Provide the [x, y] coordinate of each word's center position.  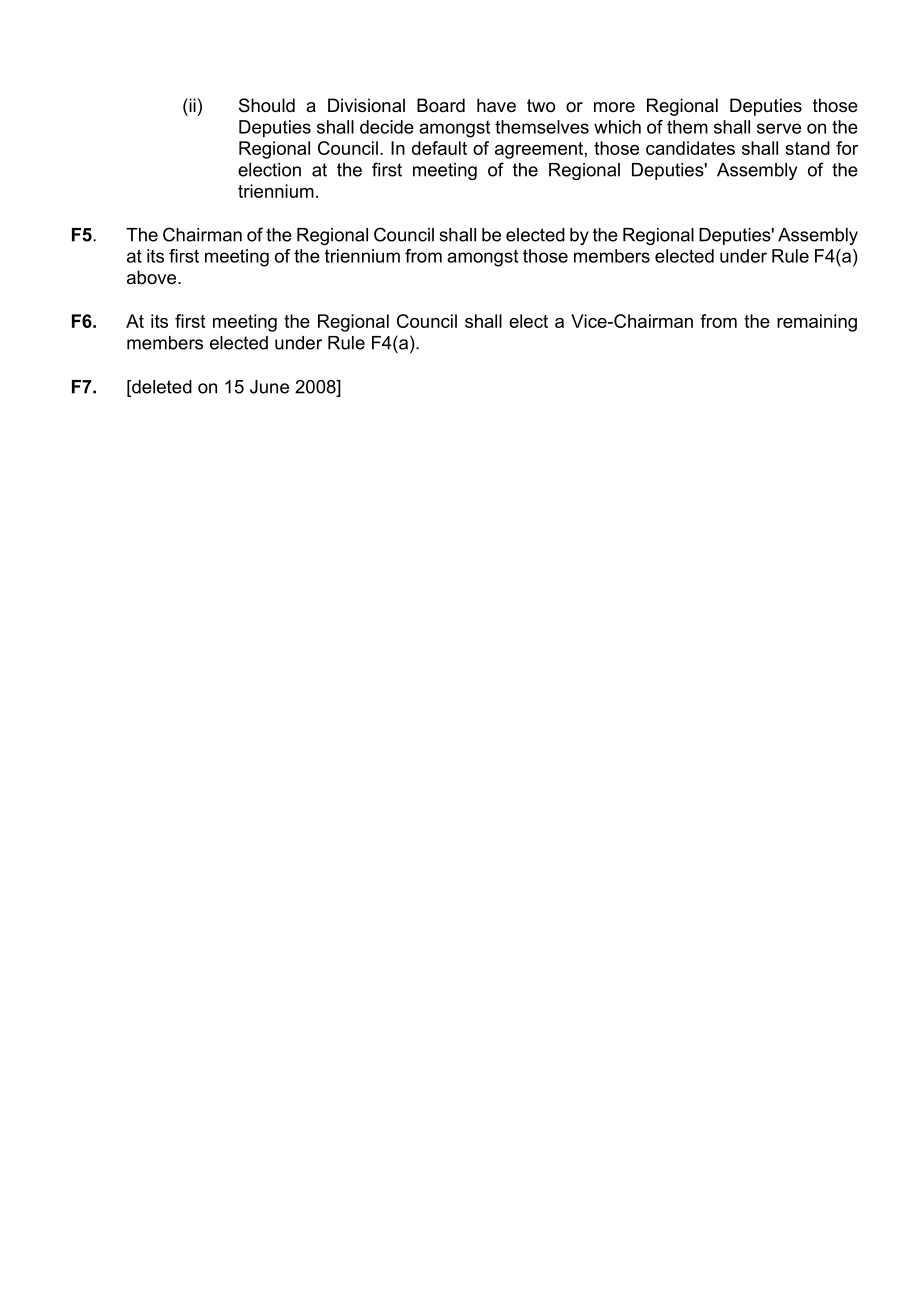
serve [779, 128]
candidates [690, 148]
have [496, 105]
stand [807, 148]
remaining [817, 323]
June [269, 387]
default [439, 148]
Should [267, 105]
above [153, 277]
